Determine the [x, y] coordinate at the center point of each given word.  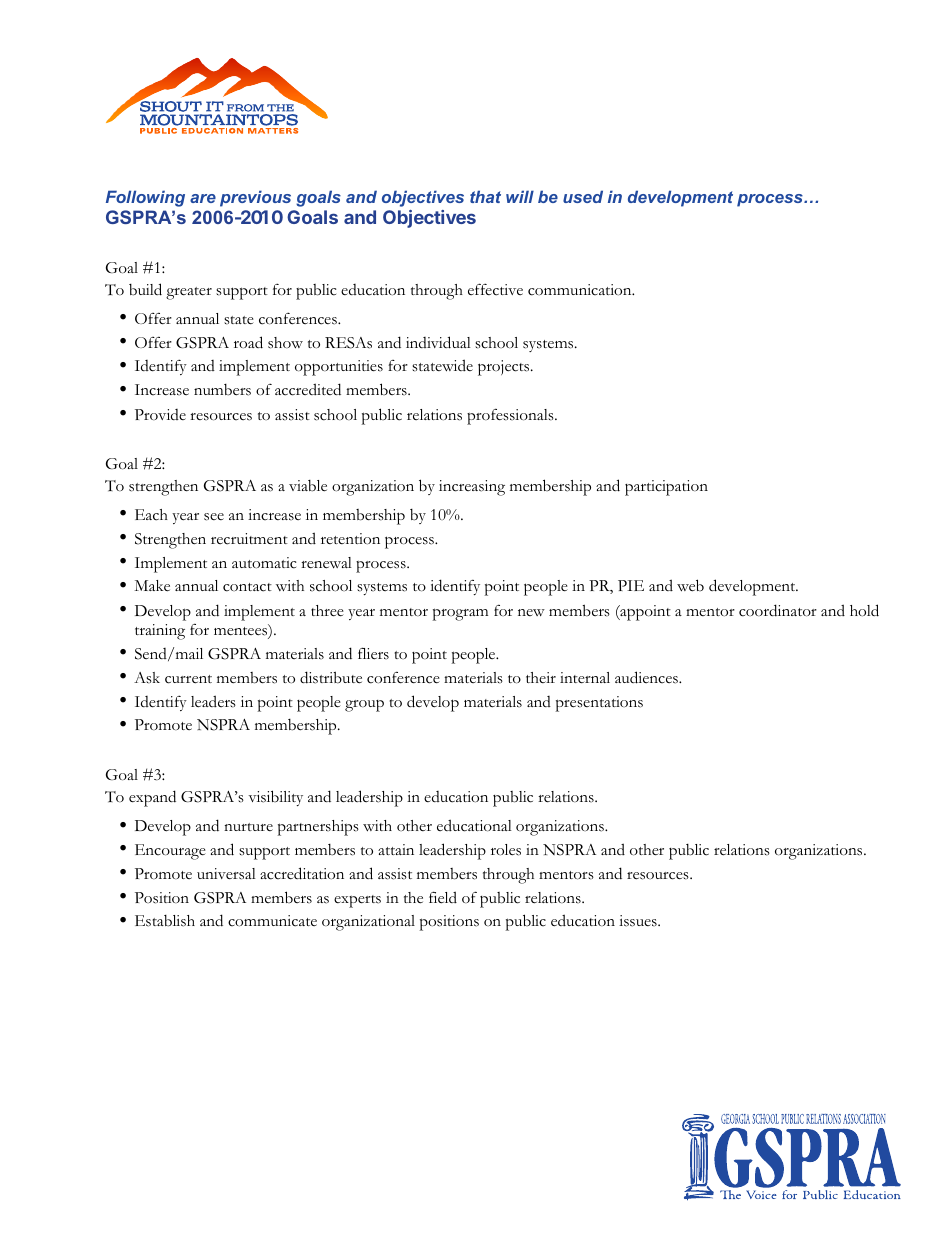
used [583, 196]
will [520, 196]
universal [226, 874]
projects [505, 368]
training [160, 632]
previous [255, 198]
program [460, 614]
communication [581, 290]
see [214, 517]
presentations [599, 704]
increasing [472, 488]
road [248, 342]
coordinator [778, 610]
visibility [275, 798]
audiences [647, 677]
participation [666, 488]
